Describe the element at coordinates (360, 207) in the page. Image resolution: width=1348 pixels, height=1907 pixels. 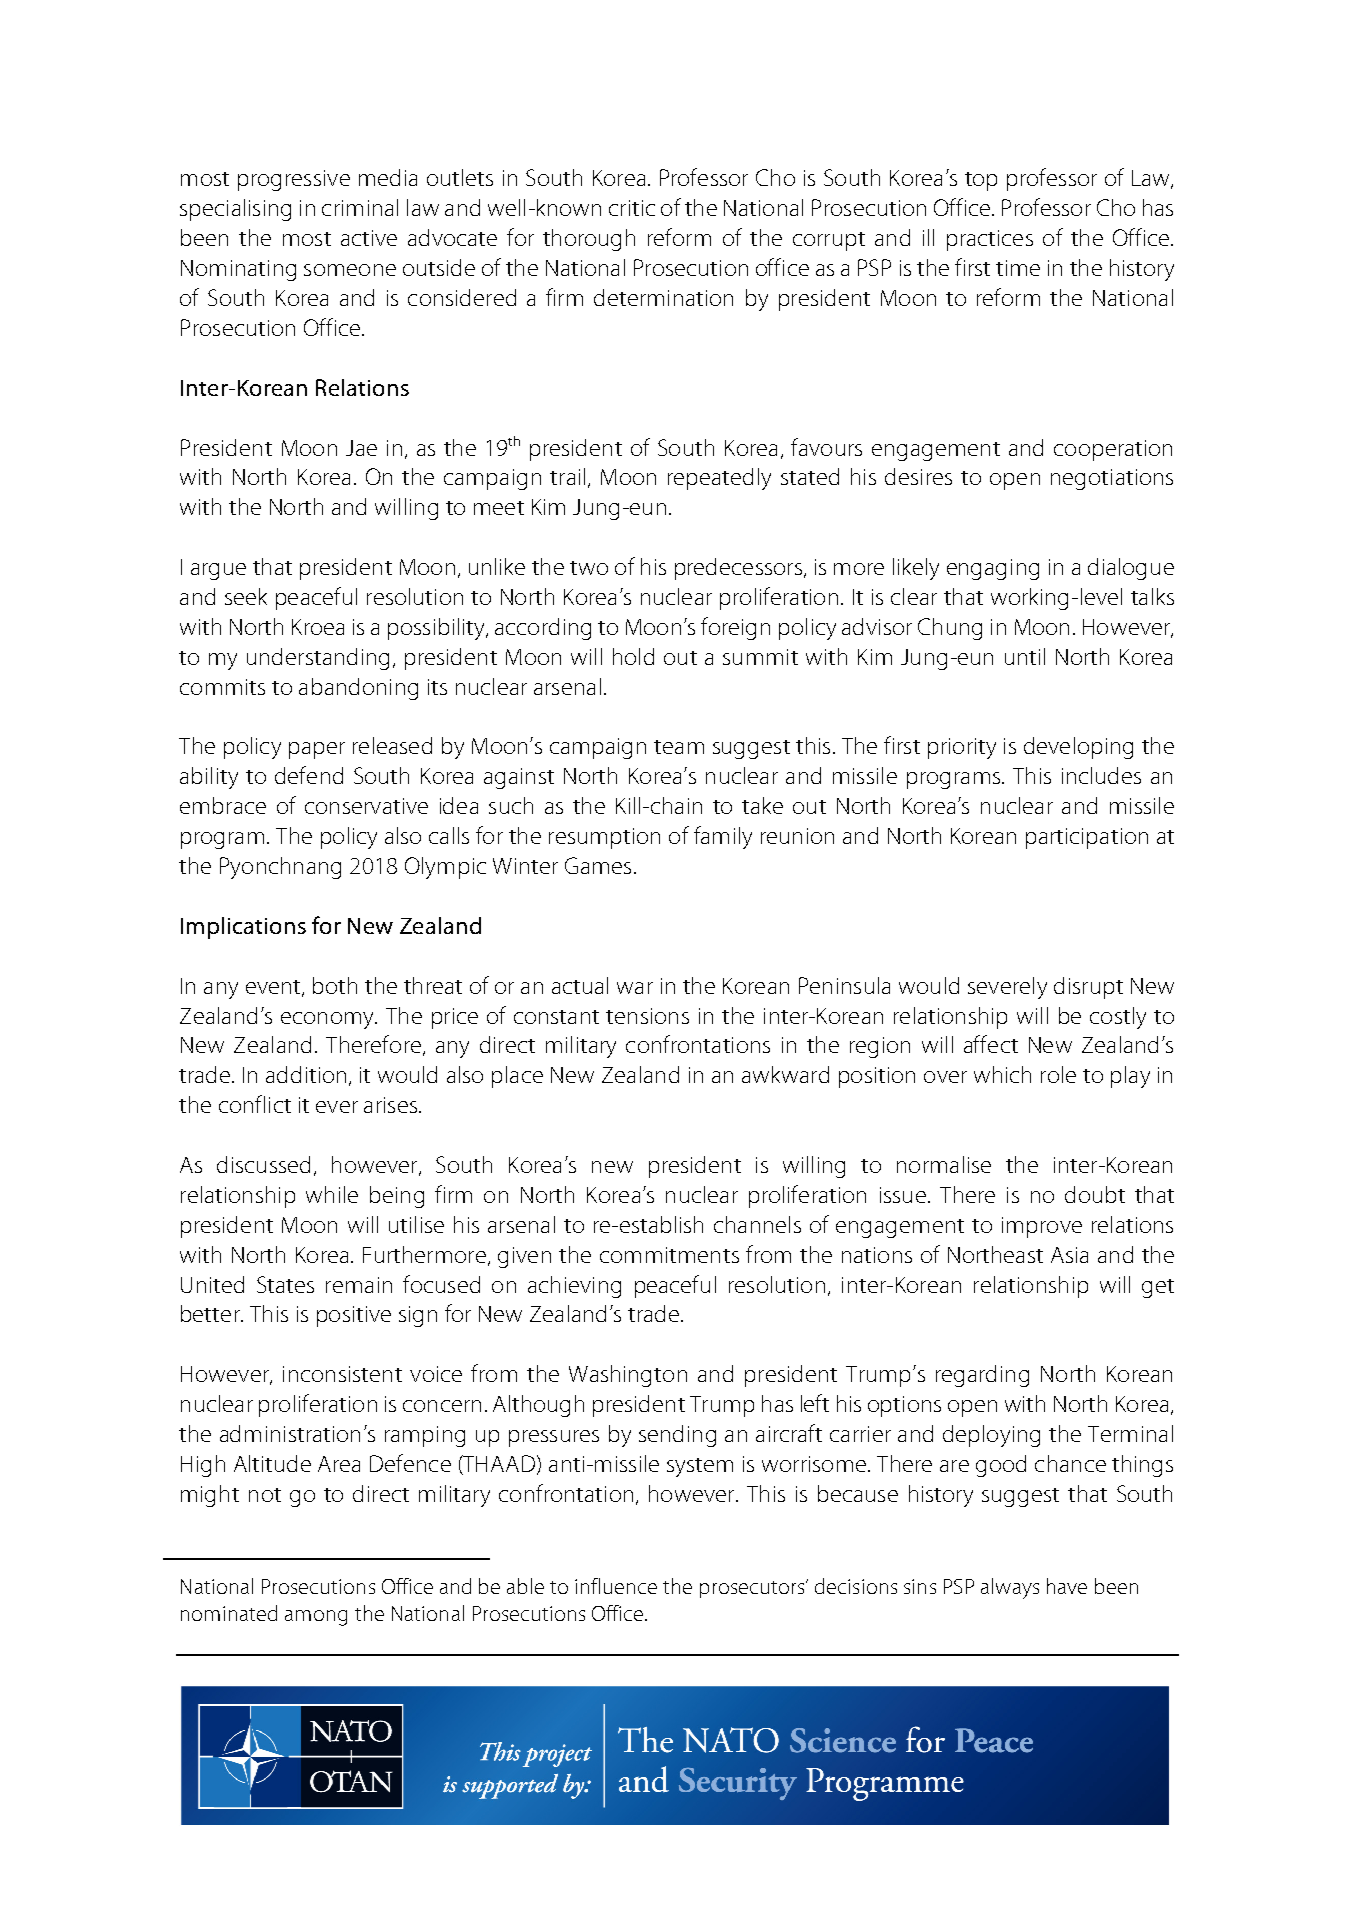
I see `criminal` at that location.
